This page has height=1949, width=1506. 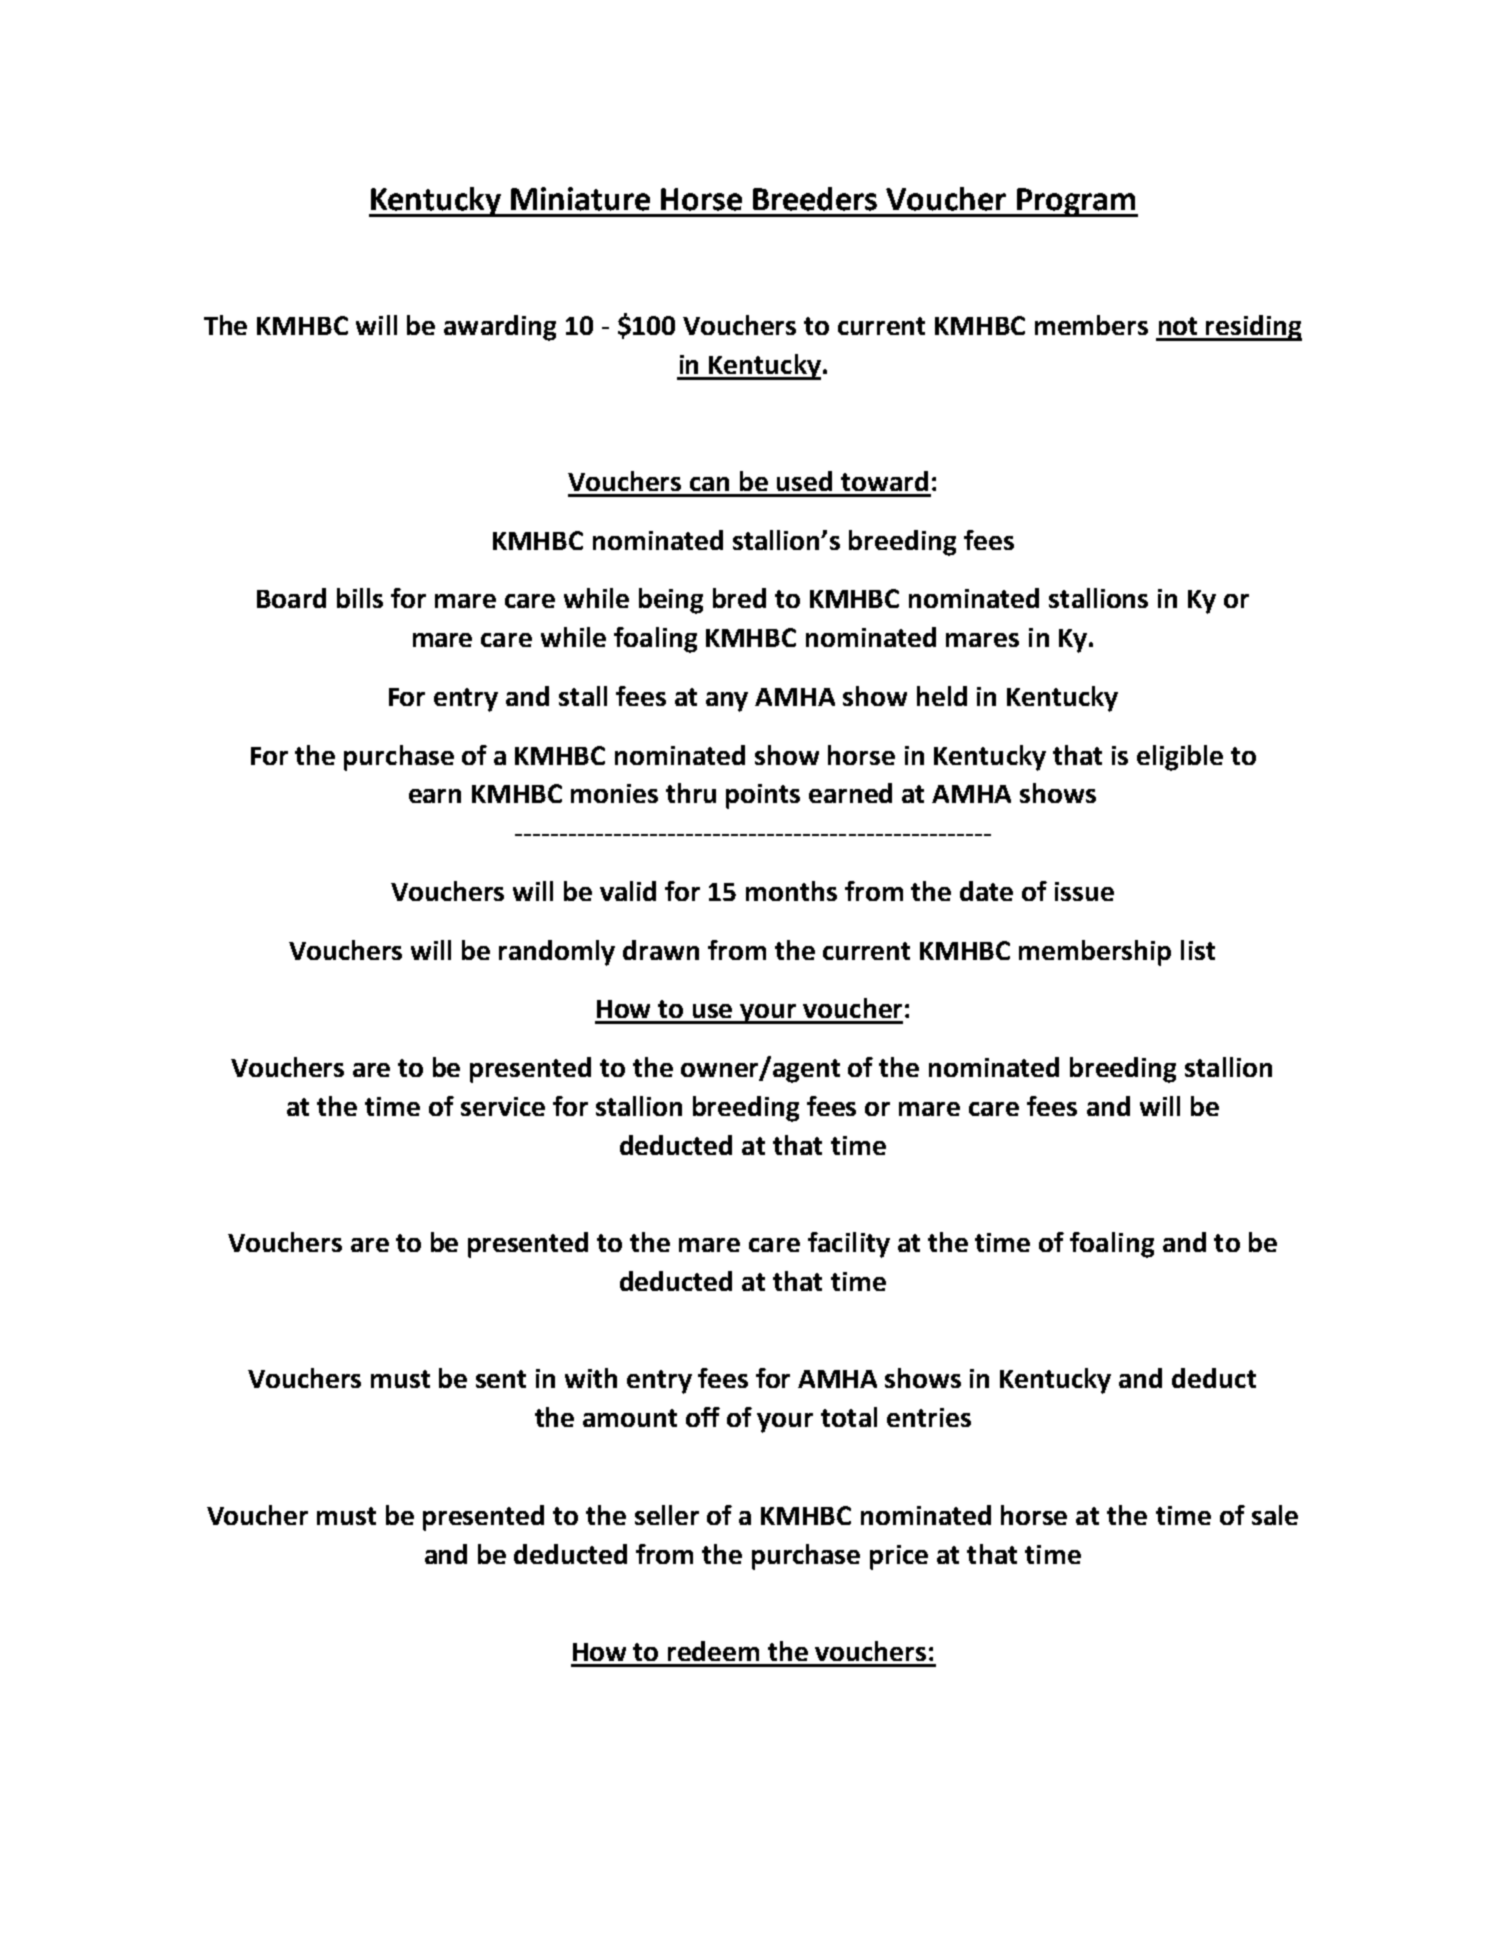 I want to click on awarding, so click(x=500, y=328).
